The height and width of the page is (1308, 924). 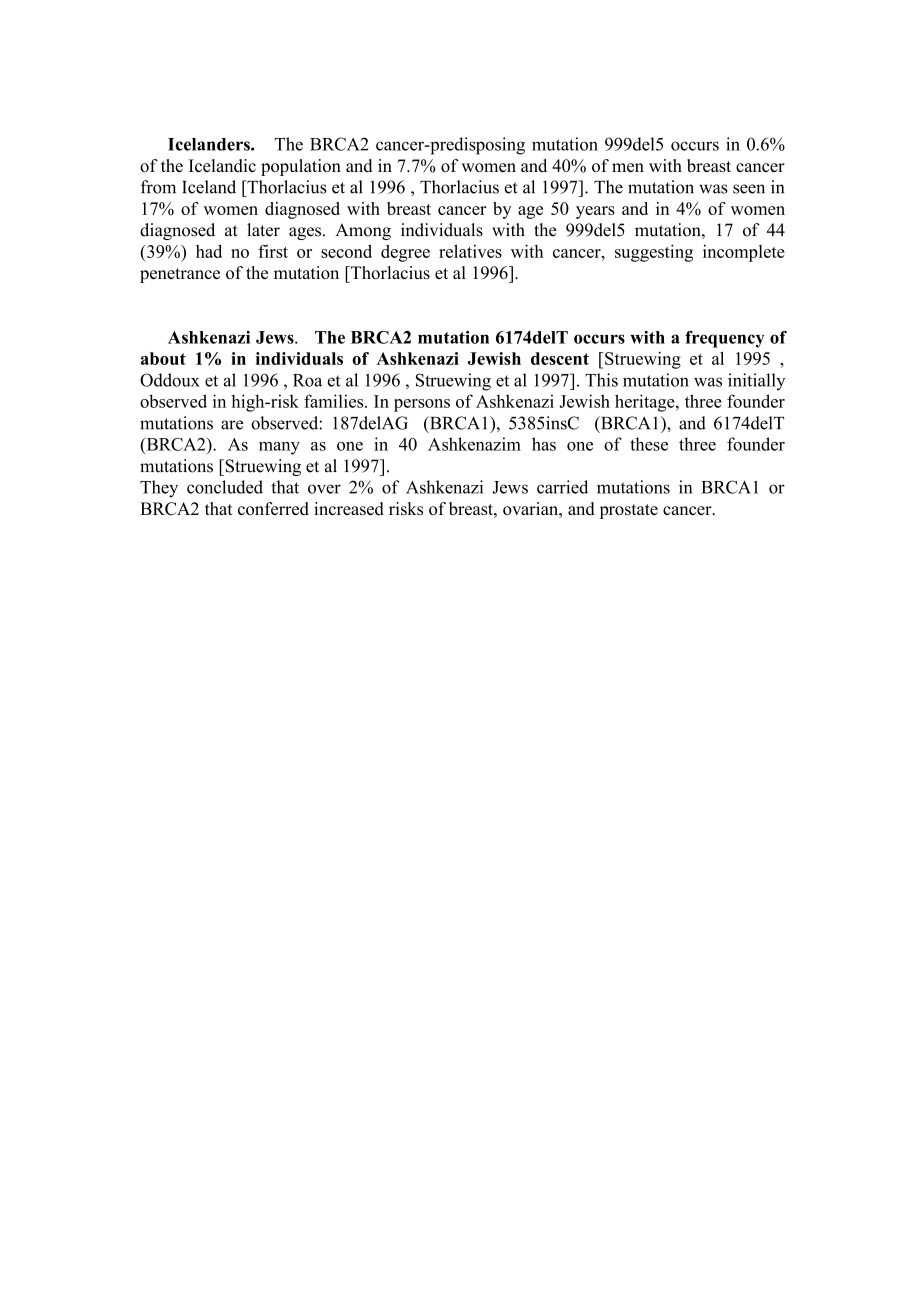 What do you see at coordinates (749, 189) in the page?
I see `seen` at bounding box center [749, 189].
